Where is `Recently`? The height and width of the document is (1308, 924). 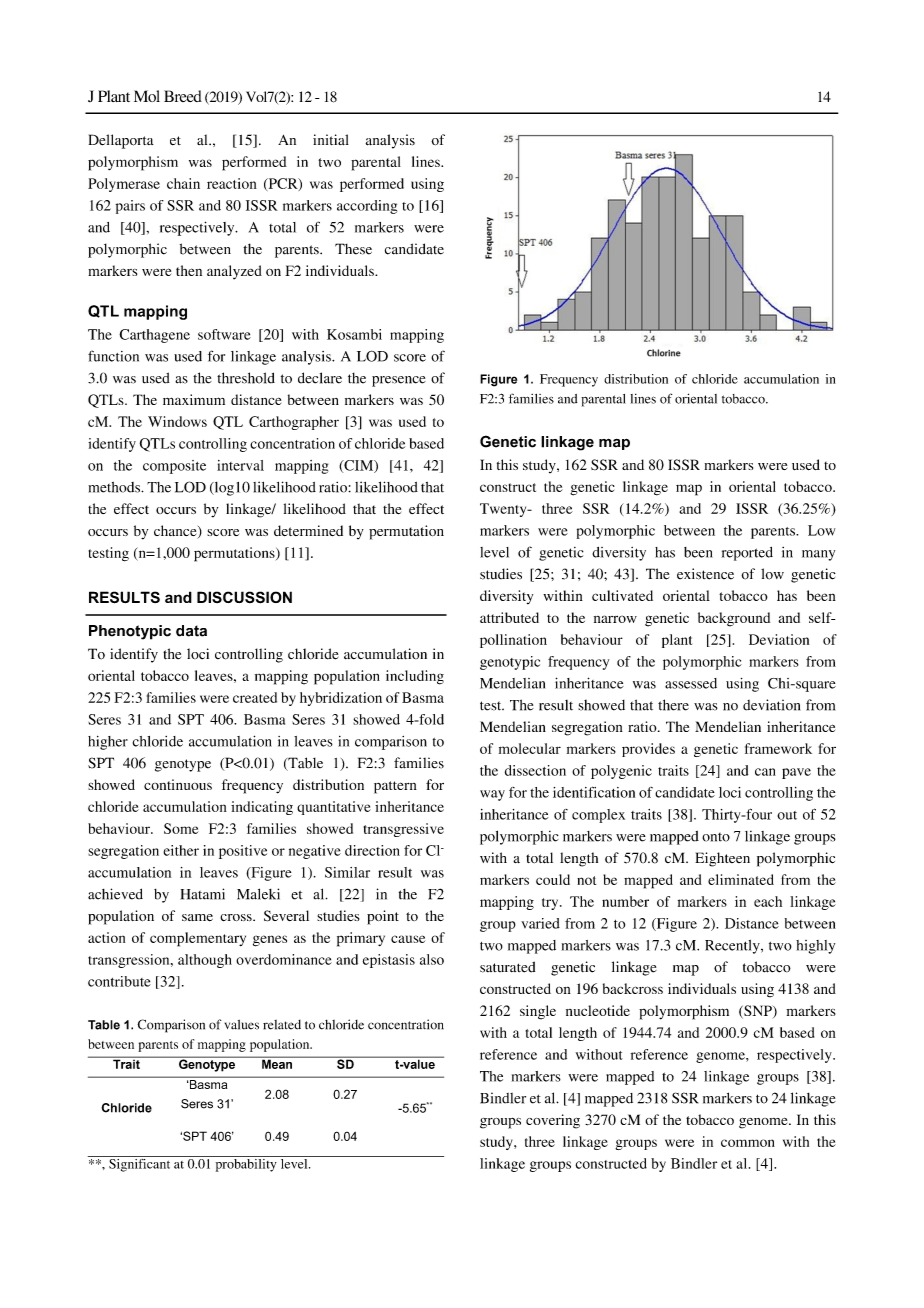 Recently is located at coordinates (733, 947).
